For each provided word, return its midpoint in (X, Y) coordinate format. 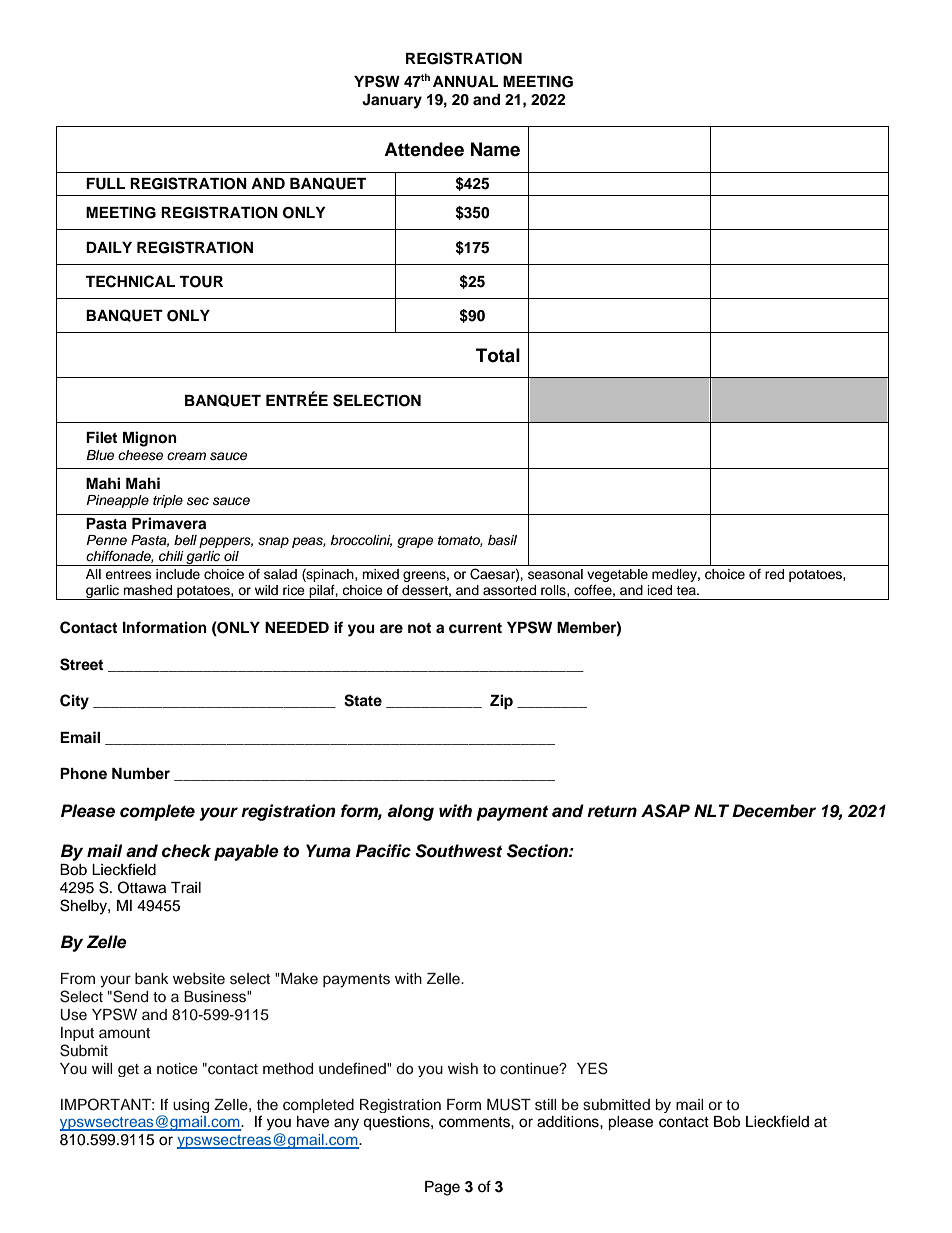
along (411, 812)
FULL (105, 184)
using (191, 1106)
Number (141, 773)
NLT (711, 810)
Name (495, 149)
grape (415, 542)
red (774, 574)
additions (569, 1122)
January (392, 101)
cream (186, 456)
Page (442, 1188)
